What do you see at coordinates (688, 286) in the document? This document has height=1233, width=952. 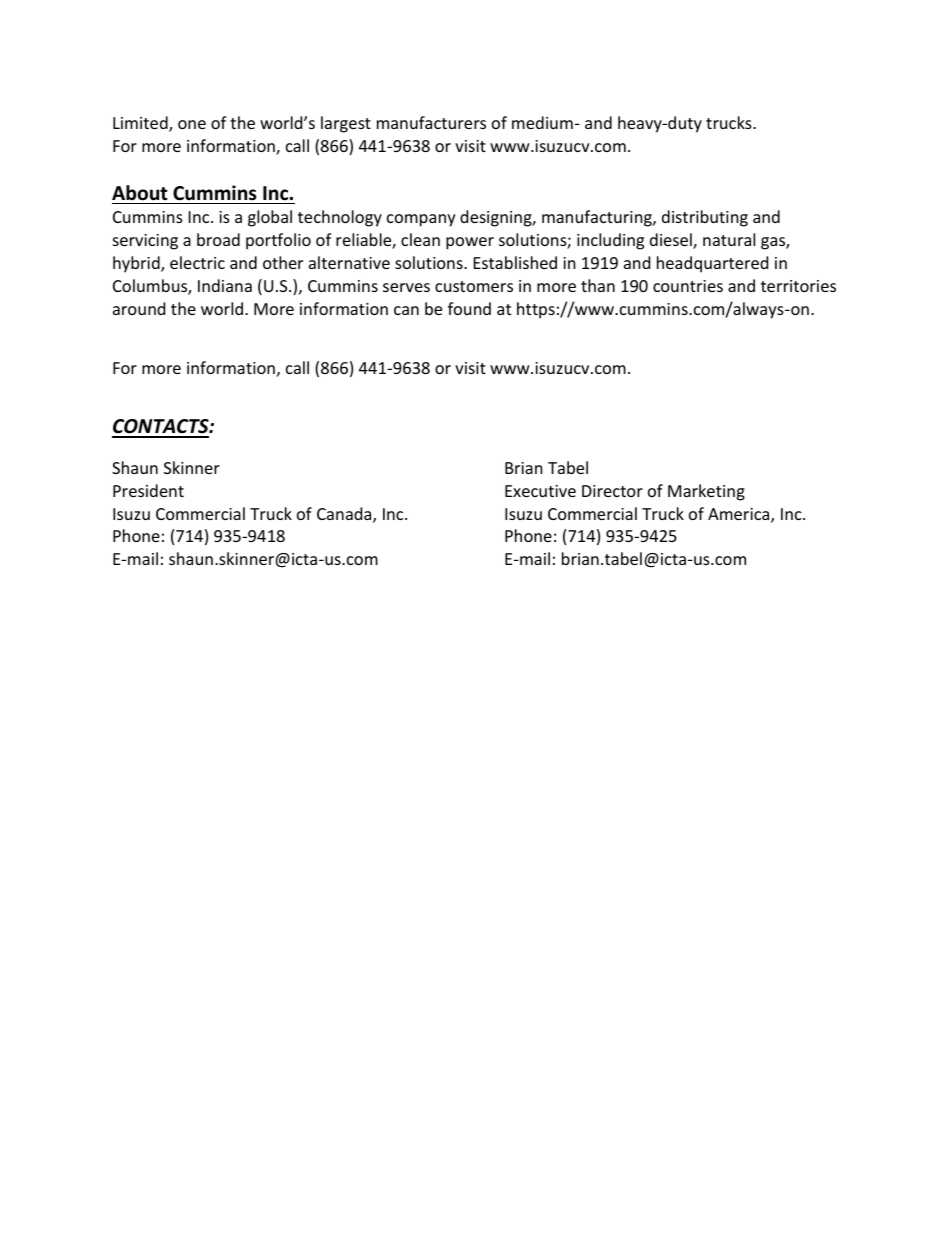 I see `countries` at bounding box center [688, 286].
